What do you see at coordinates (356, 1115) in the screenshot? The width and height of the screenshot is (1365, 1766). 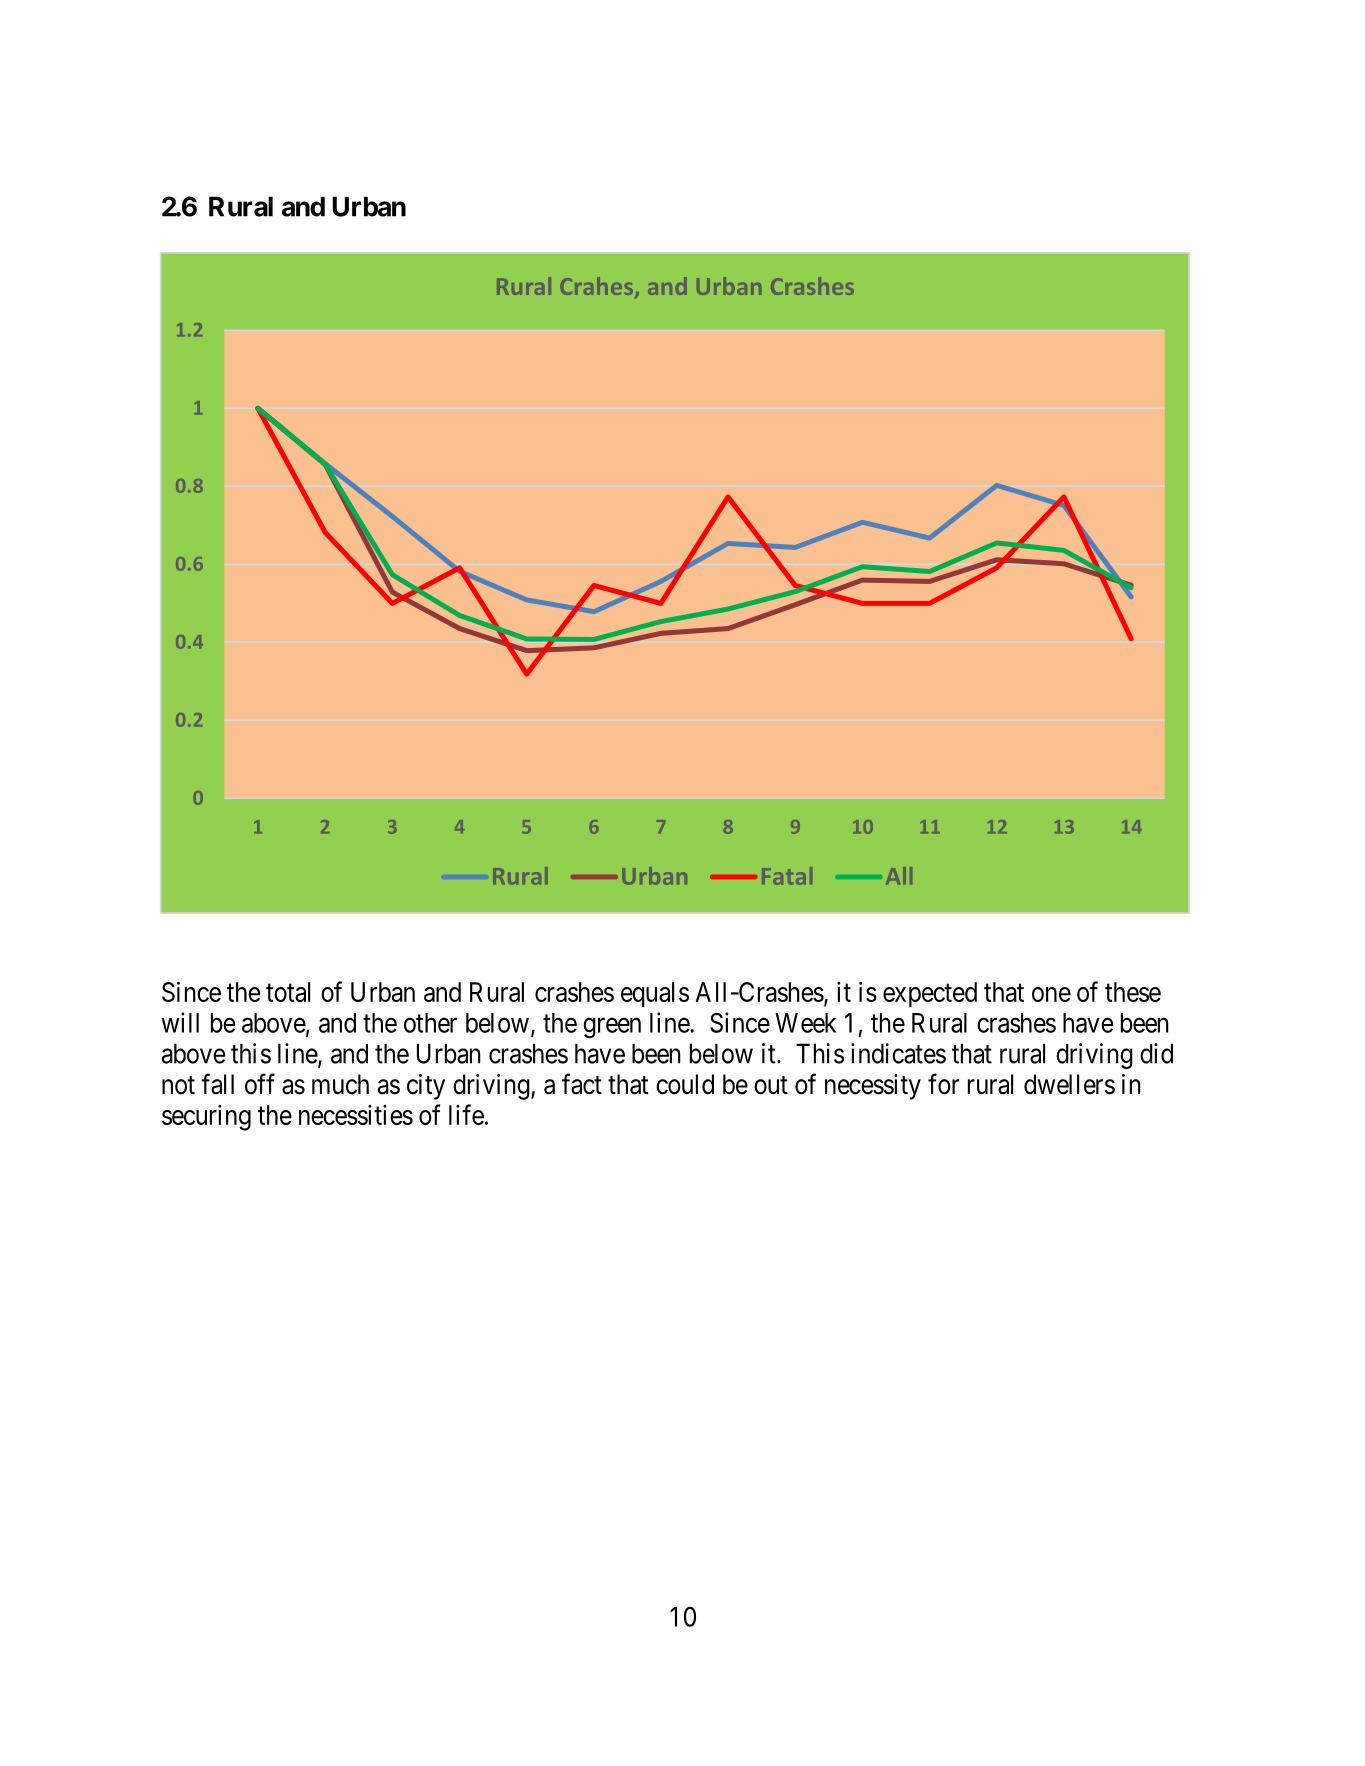 I see `necessities` at bounding box center [356, 1115].
